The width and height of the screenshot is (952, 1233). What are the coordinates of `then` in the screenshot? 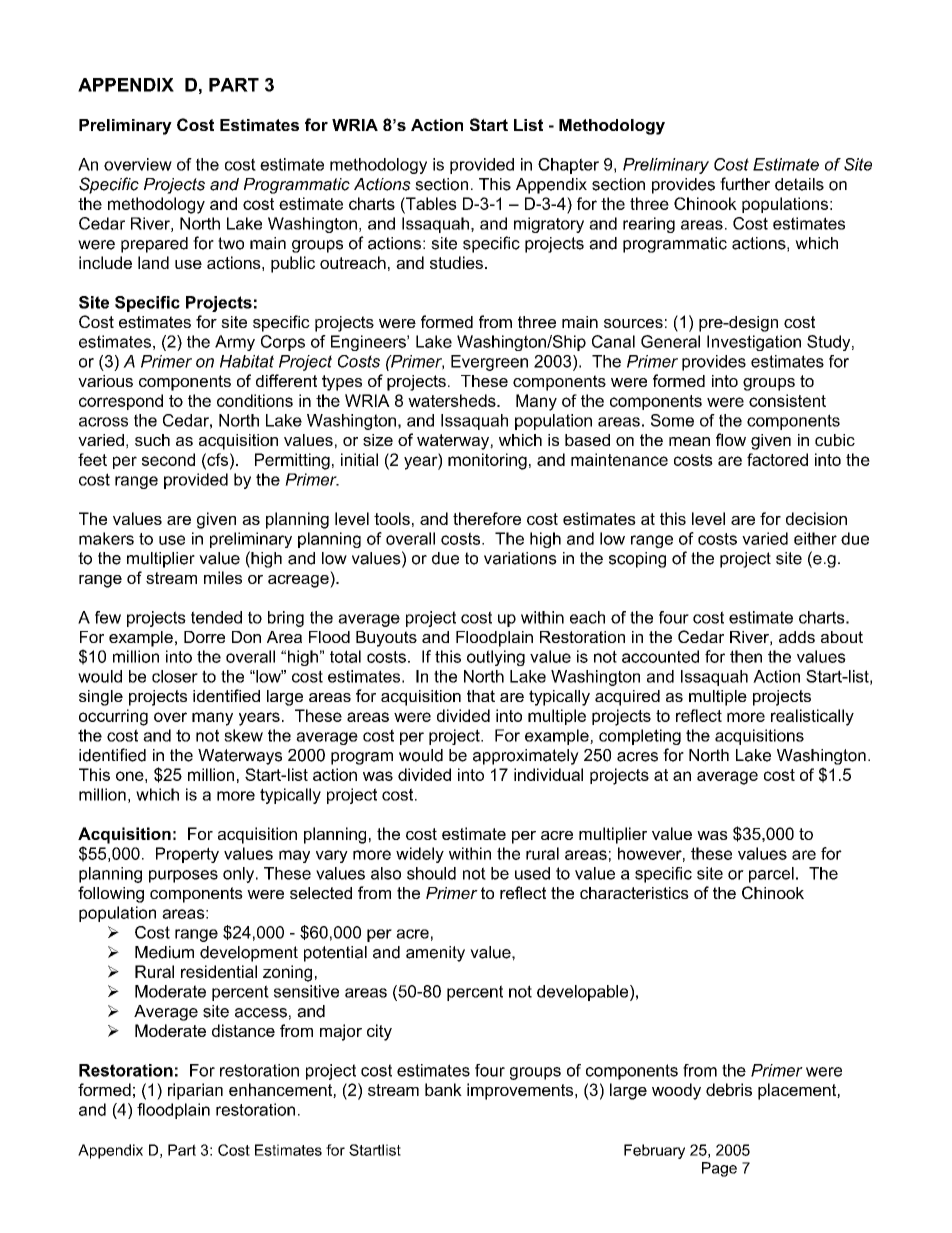 It's located at (746, 656).
